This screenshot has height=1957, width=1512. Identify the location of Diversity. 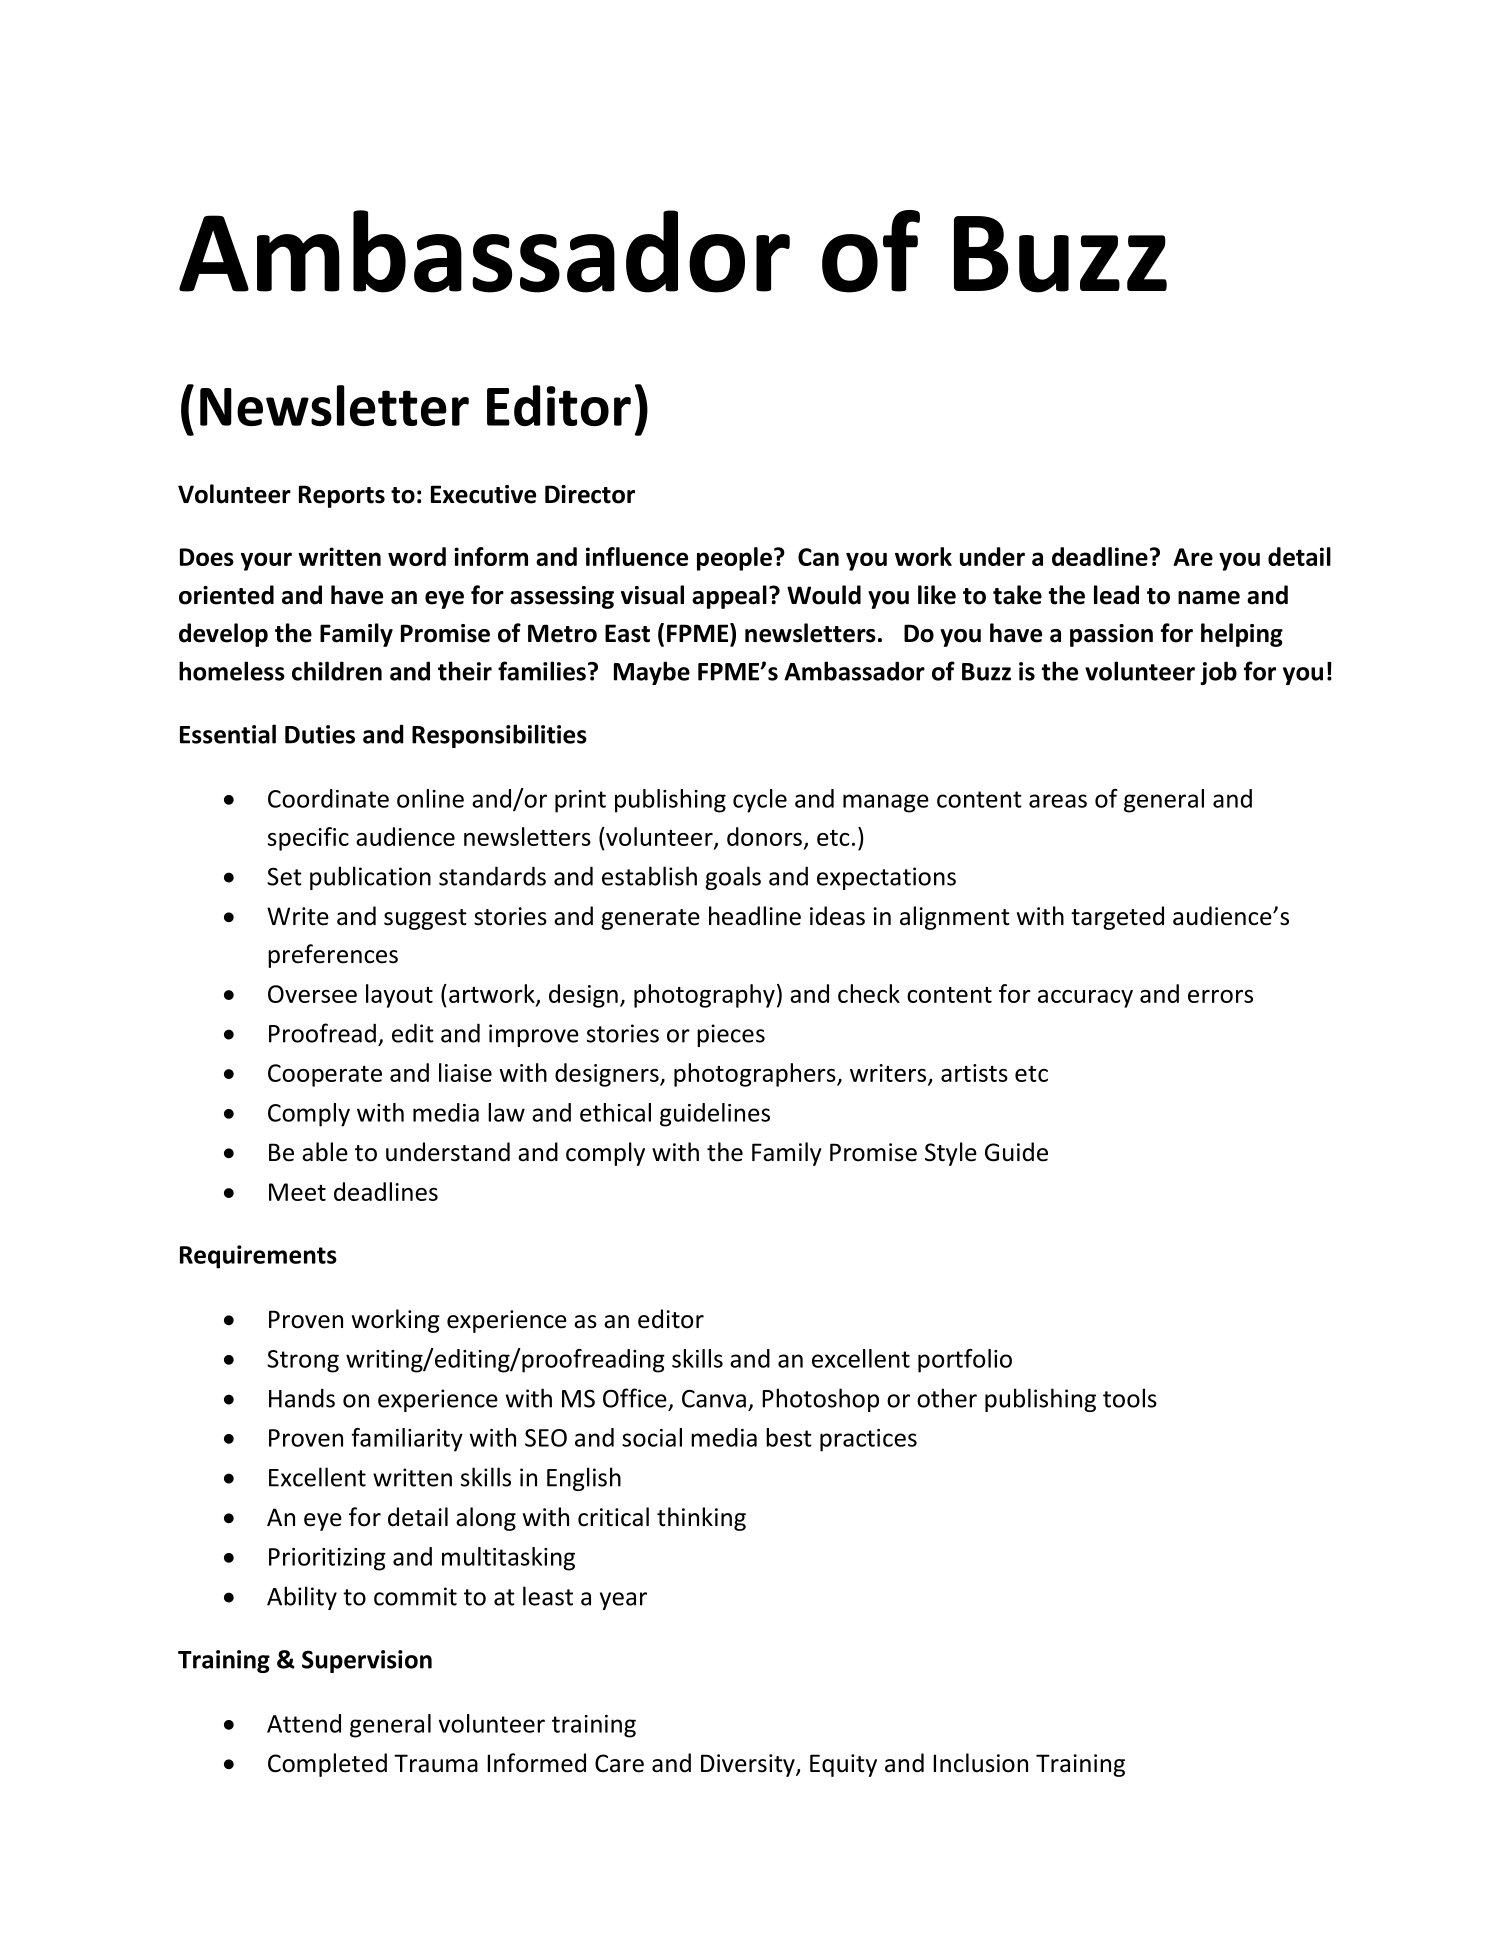
(749, 1765).
